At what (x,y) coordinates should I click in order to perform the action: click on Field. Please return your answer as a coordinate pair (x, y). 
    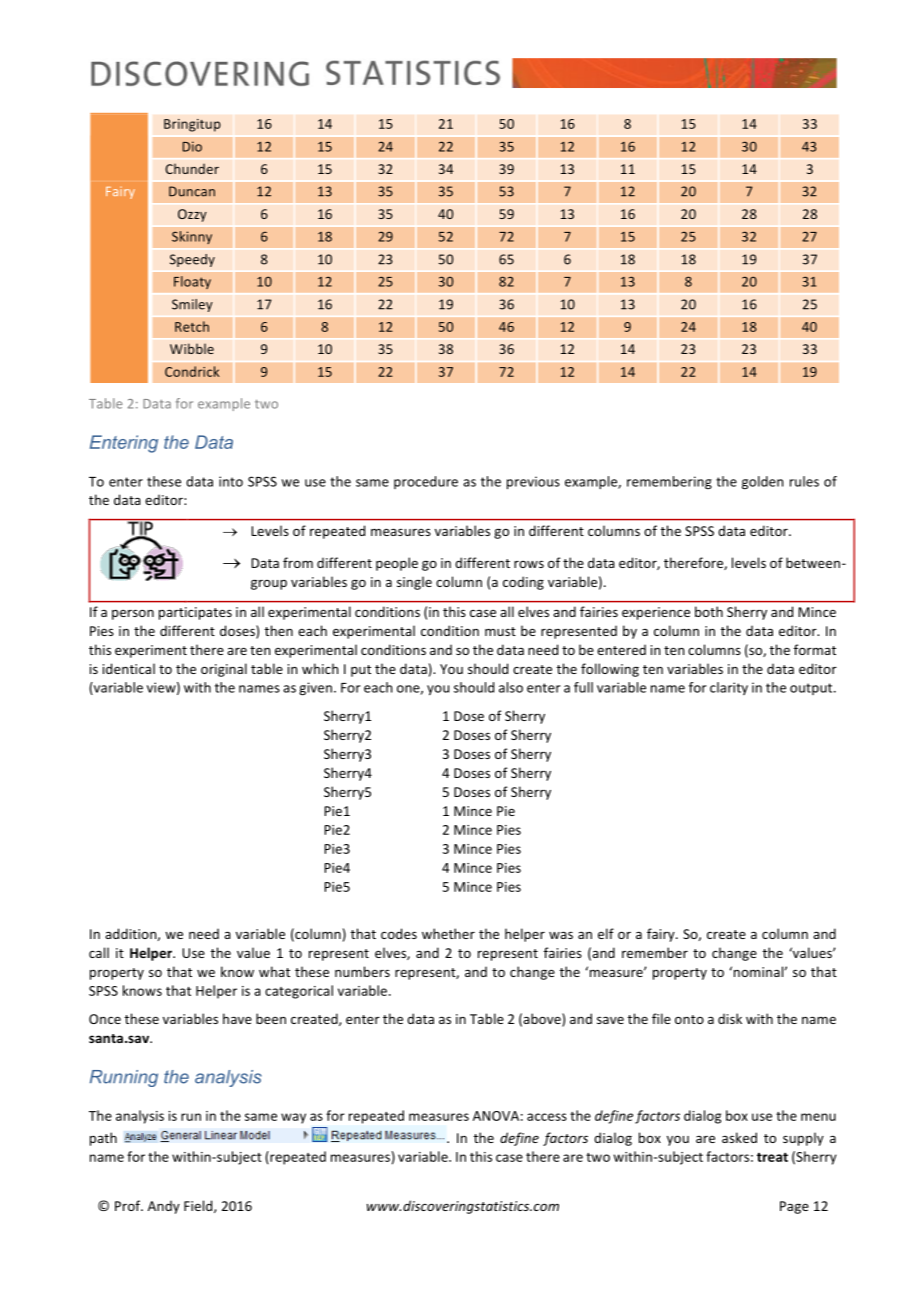
    Looking at the image, I should click on (199, 1206).
